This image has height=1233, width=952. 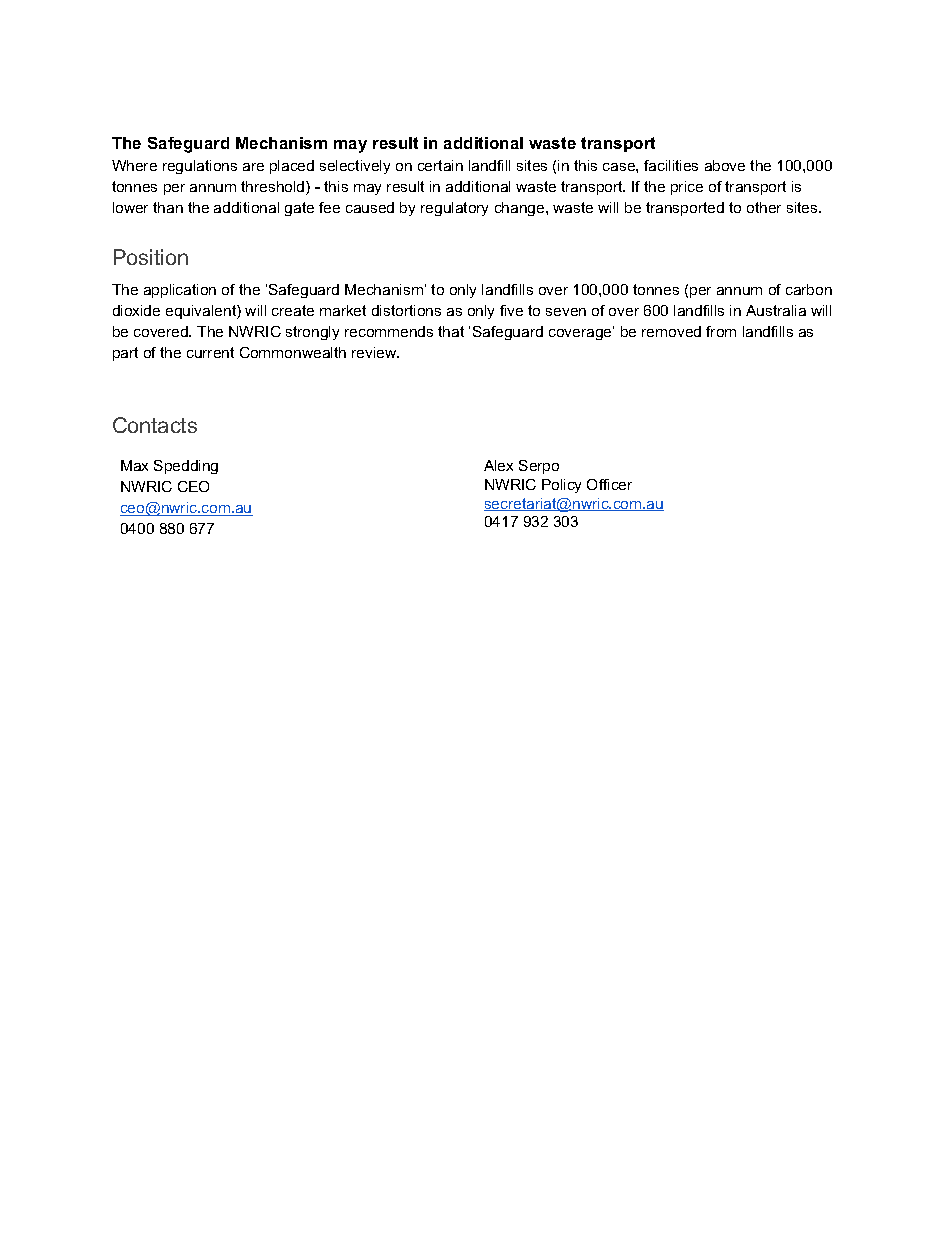 I want to click on dioxide, so click(x=136, y=310).
